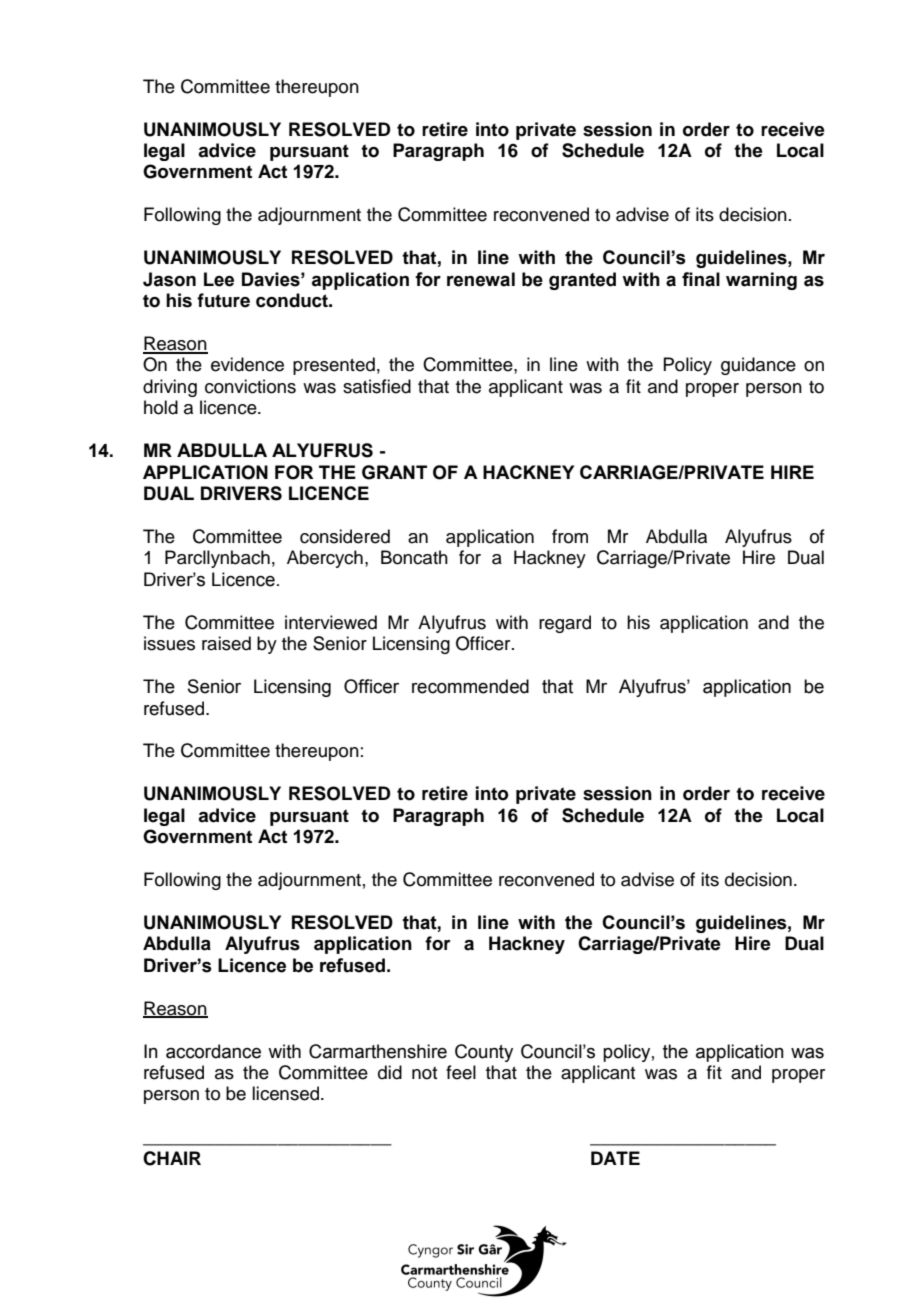 The width and height of the document is (924, 1308). Describe the element at coordinates (172, 1158) in the document. I see `CHAIR` at that location.
